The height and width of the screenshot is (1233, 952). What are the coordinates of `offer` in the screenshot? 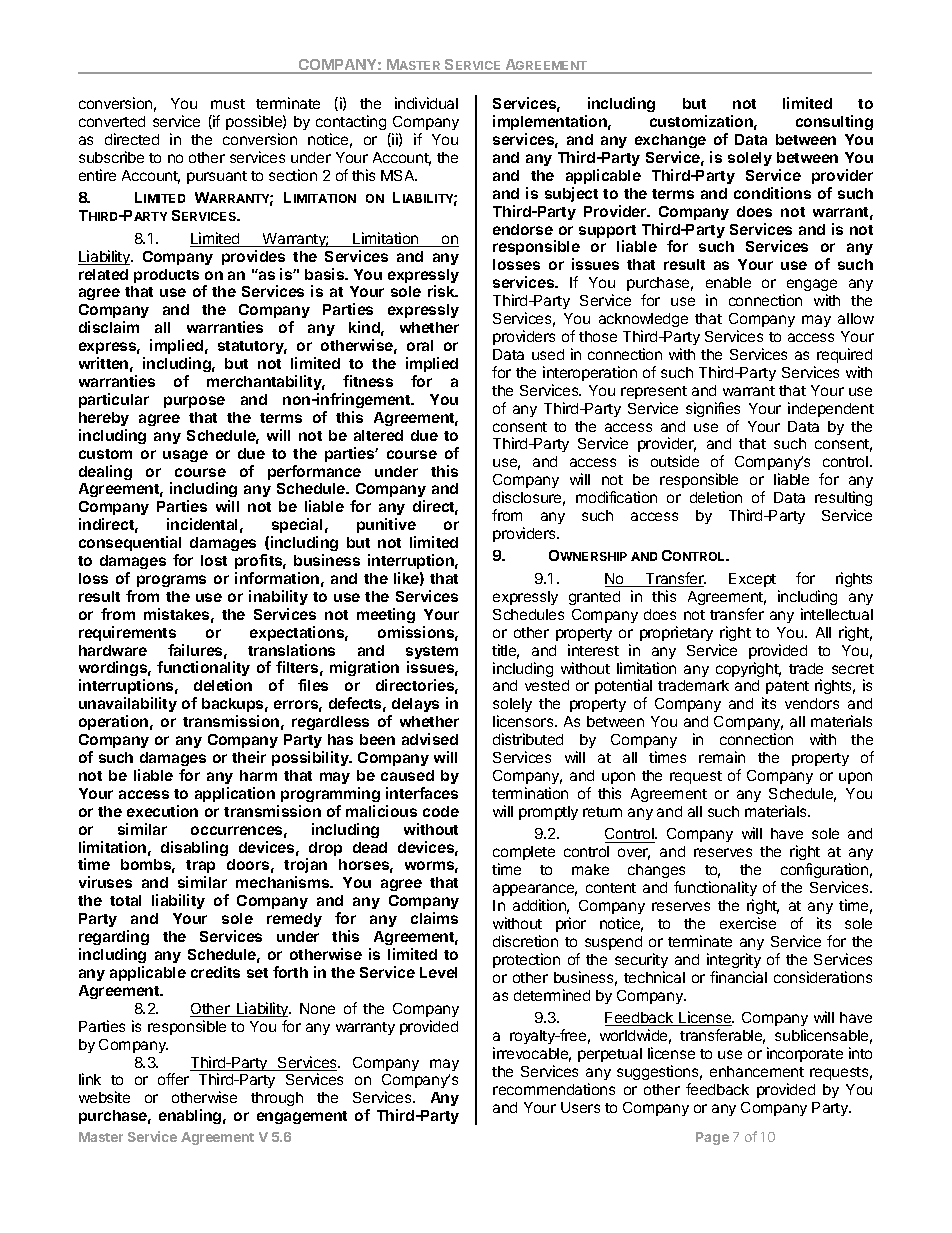 It's located at (173, 1079).
